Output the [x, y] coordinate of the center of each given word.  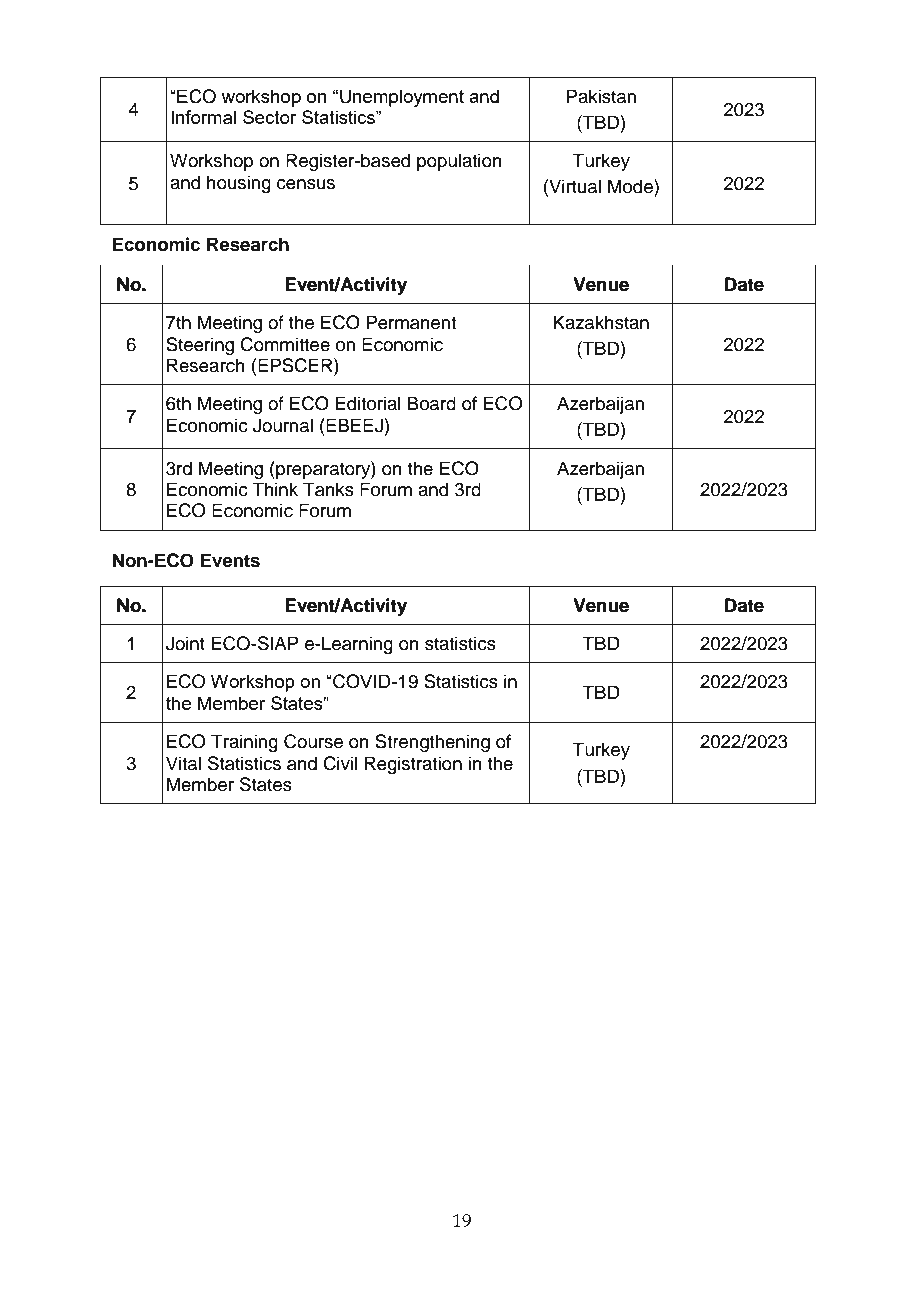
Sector [270, 117]
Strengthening [432, 743]
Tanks [328, 489]
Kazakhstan [601, 322]
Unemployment [402, 98]
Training [244, 743]
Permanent [411, 322]
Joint [185, 643]
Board [432, 403]
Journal [283, 425]
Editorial [368, 403]
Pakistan [601, 96]
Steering [200, 346]
